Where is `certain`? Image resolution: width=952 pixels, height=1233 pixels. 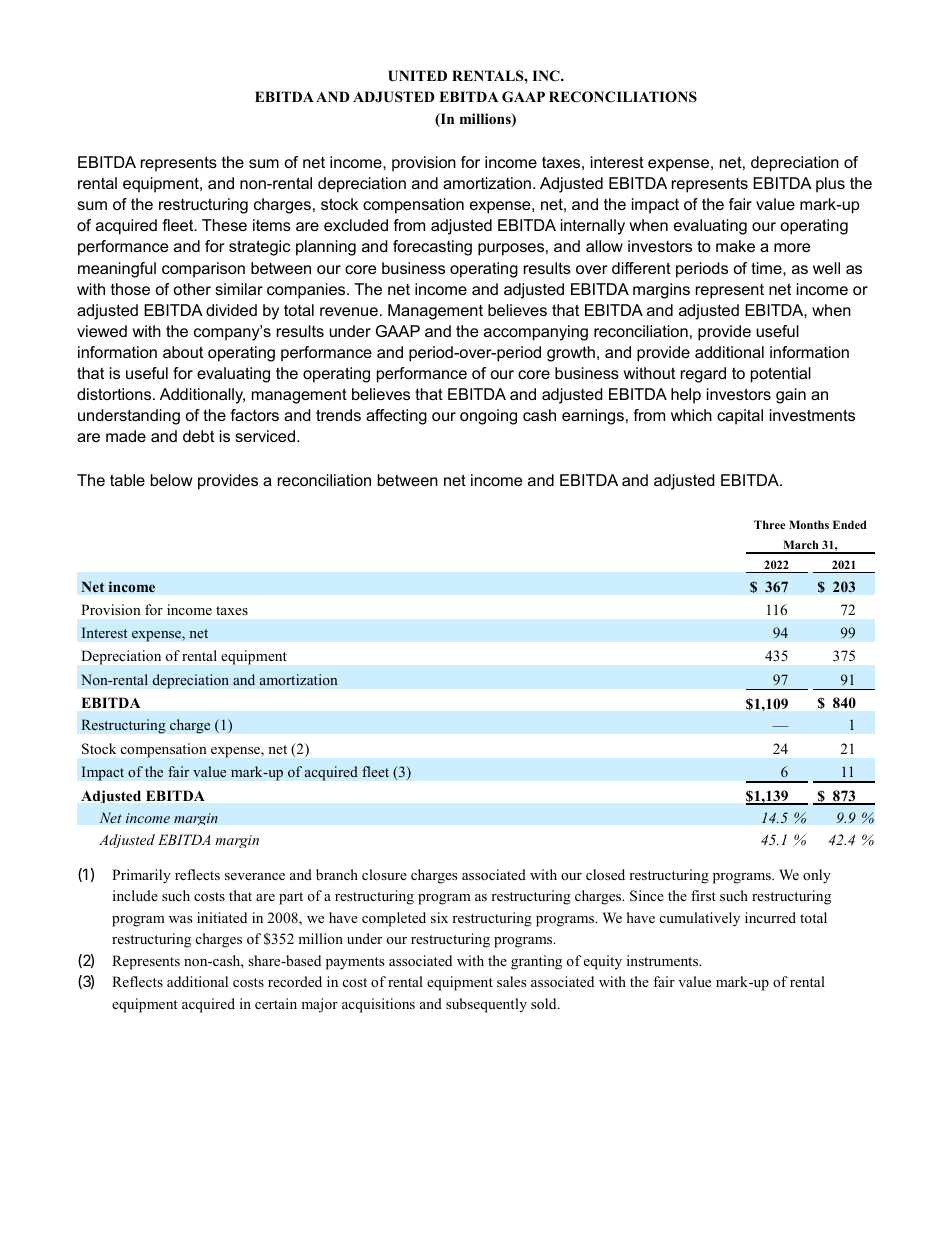 certain is located at coordinates (276, 1003).
